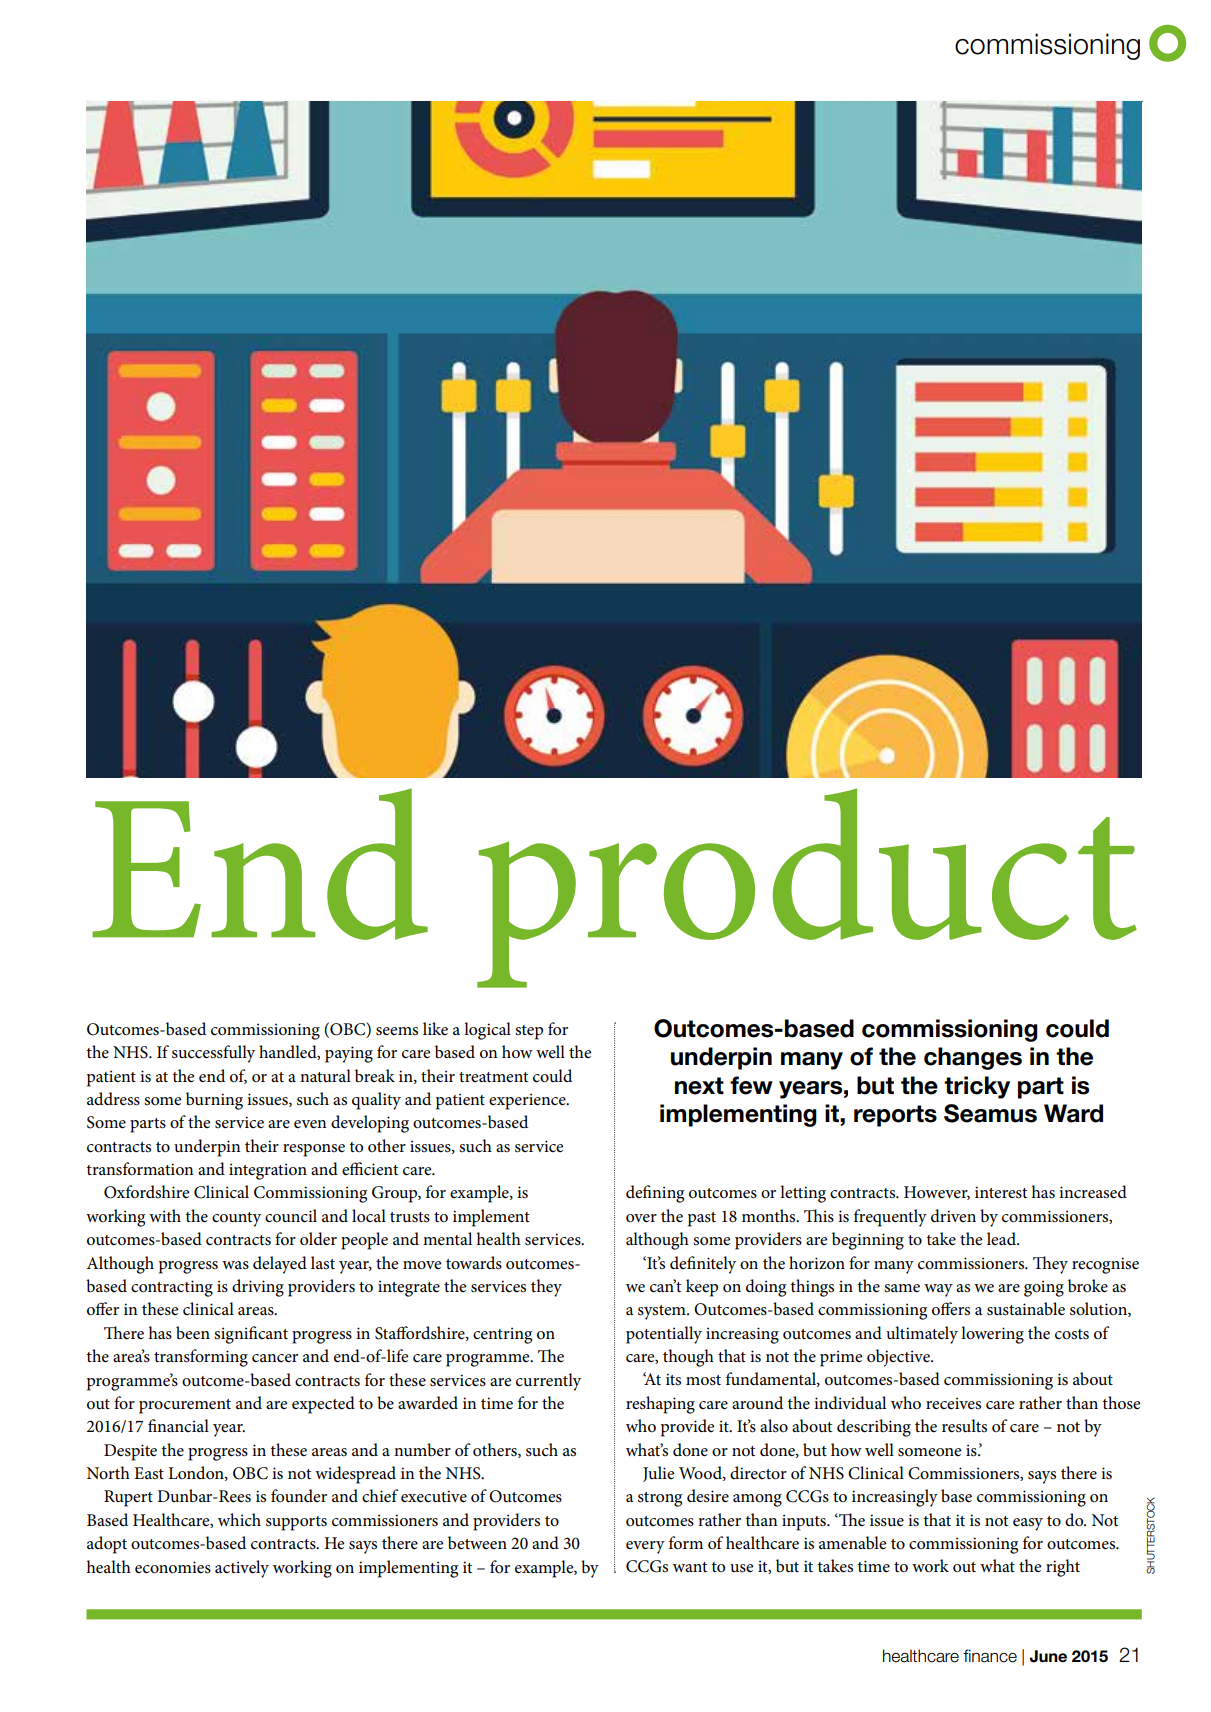 This screenshot has height=1712, width=1211. I want to click on want, so click(690, 1567).
